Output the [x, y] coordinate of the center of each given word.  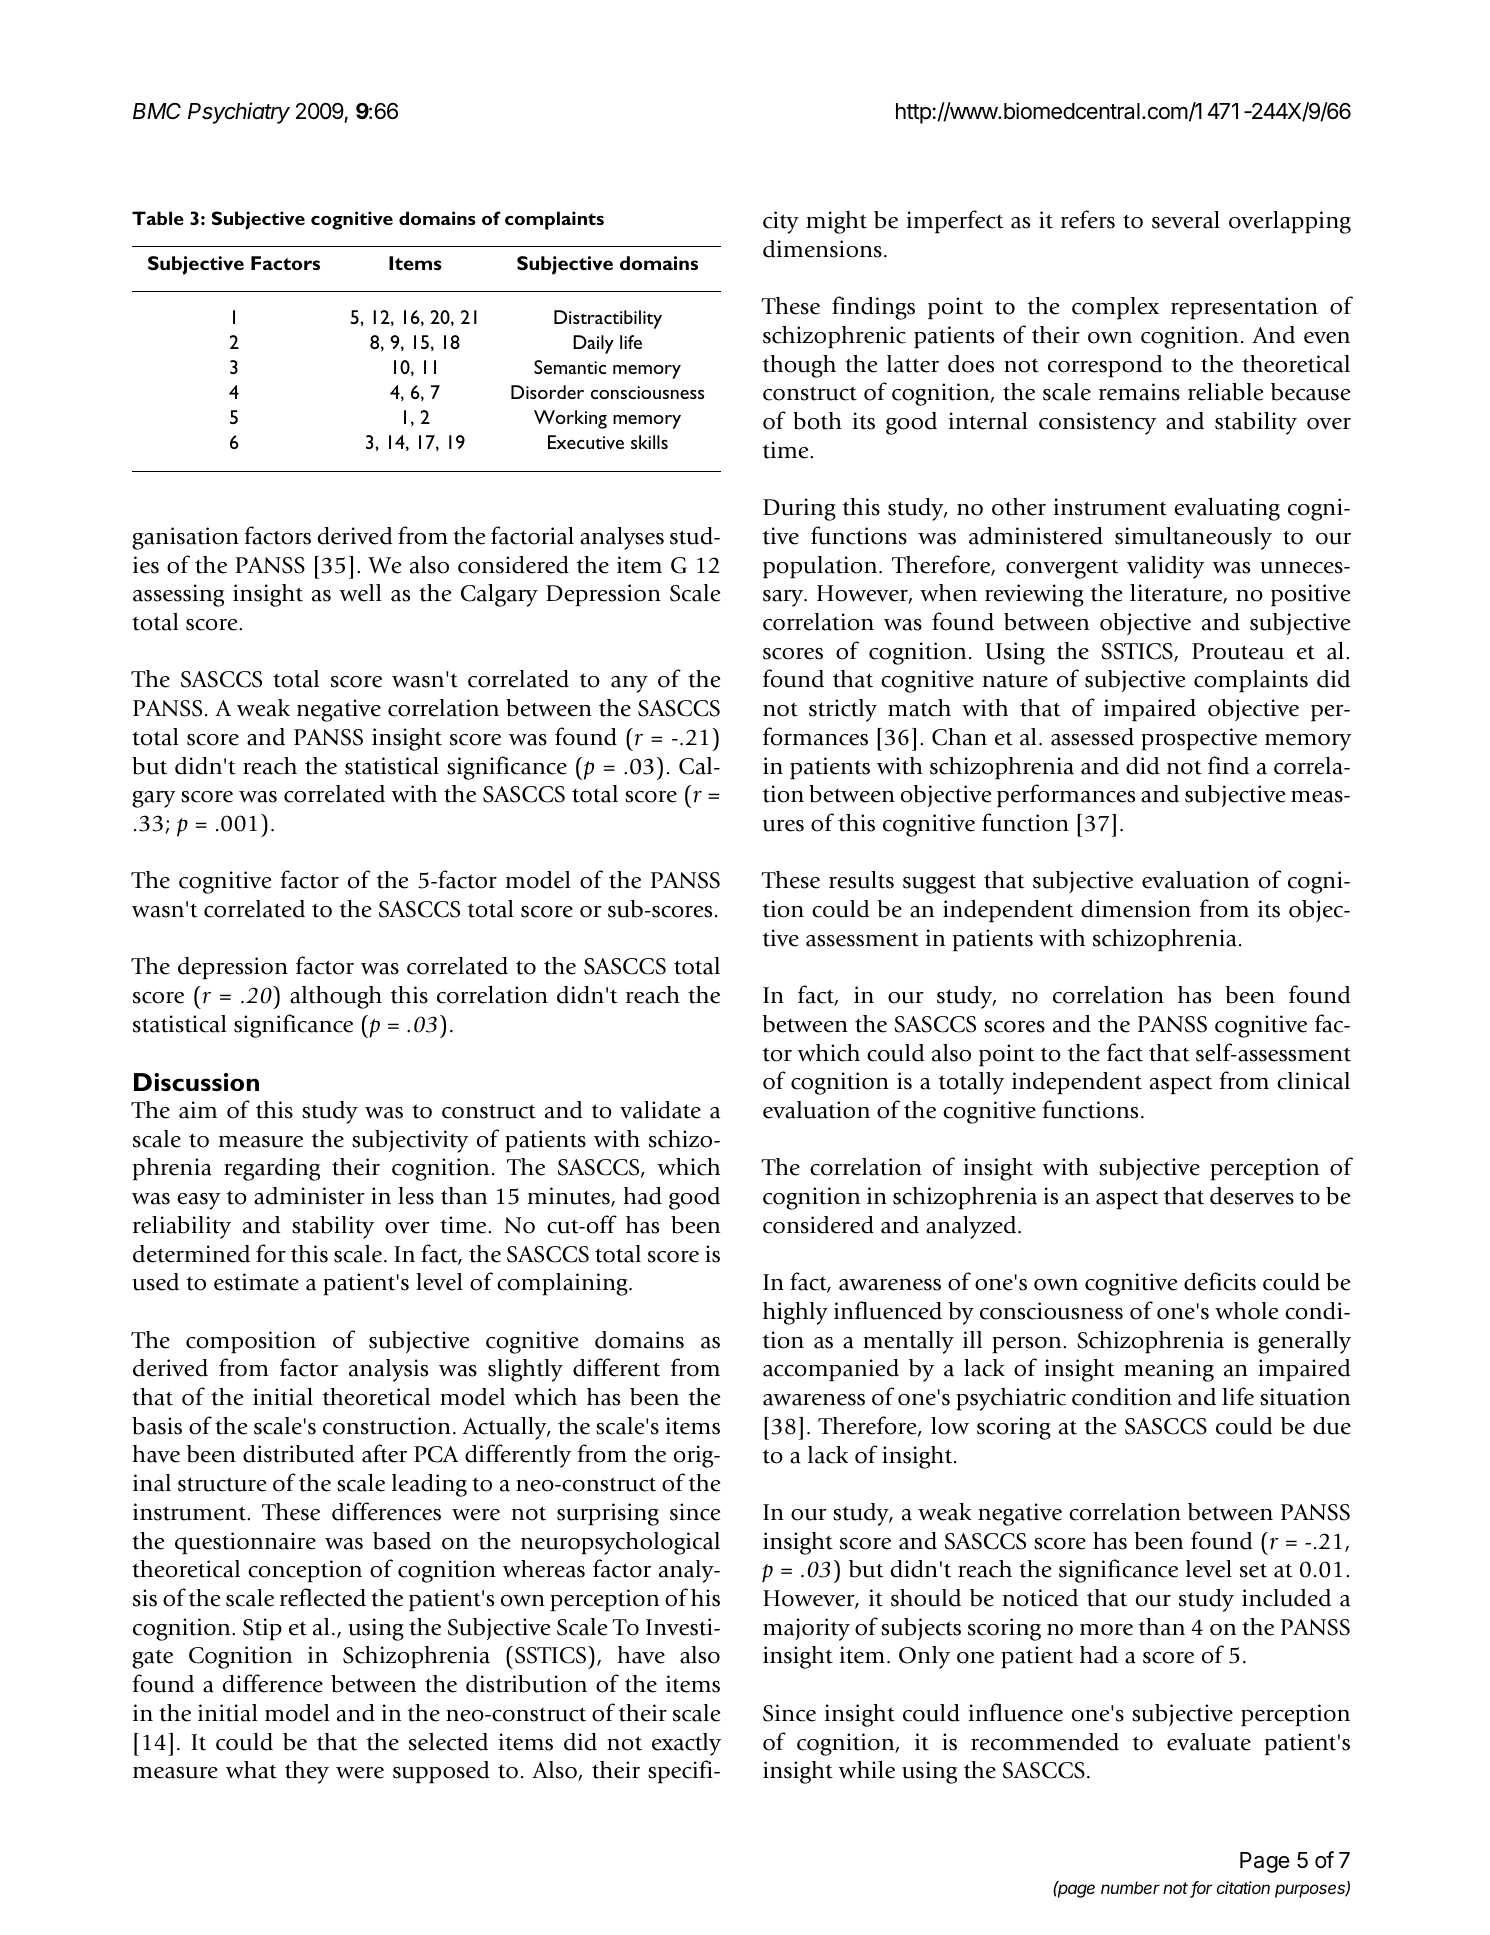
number [1130, 1887]
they [307, 1772]
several [1186, 220]
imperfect [955, 222]
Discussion [196, 1082]
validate [660, 1110]
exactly [686, 1744]
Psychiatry [239, 113]
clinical [1313, 1081]
